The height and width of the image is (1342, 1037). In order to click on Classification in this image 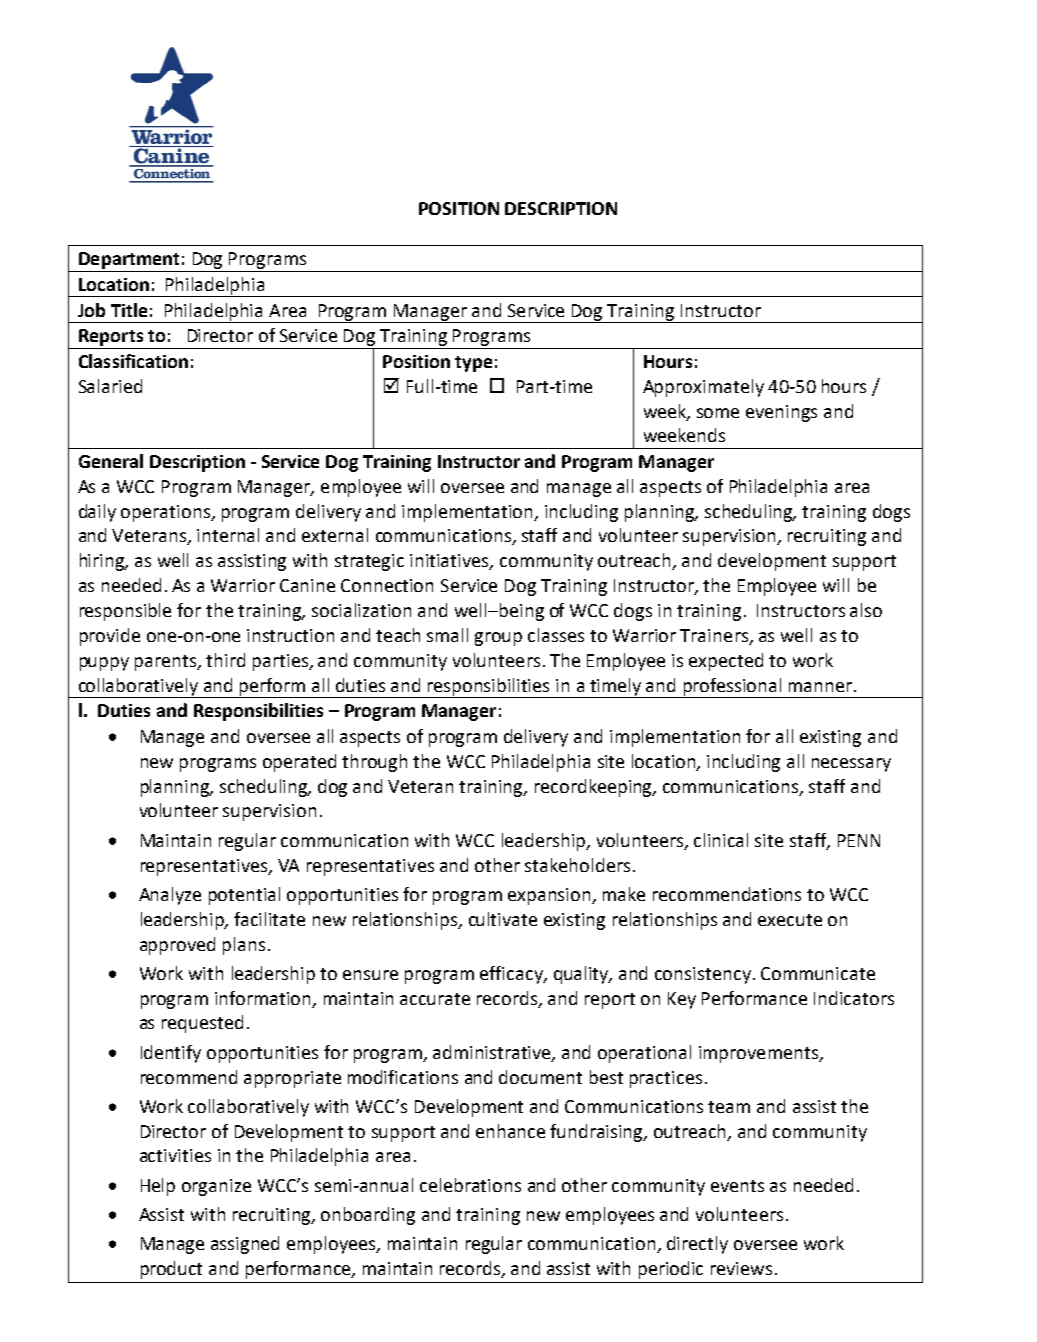, I will do `click(133, 361)`.
